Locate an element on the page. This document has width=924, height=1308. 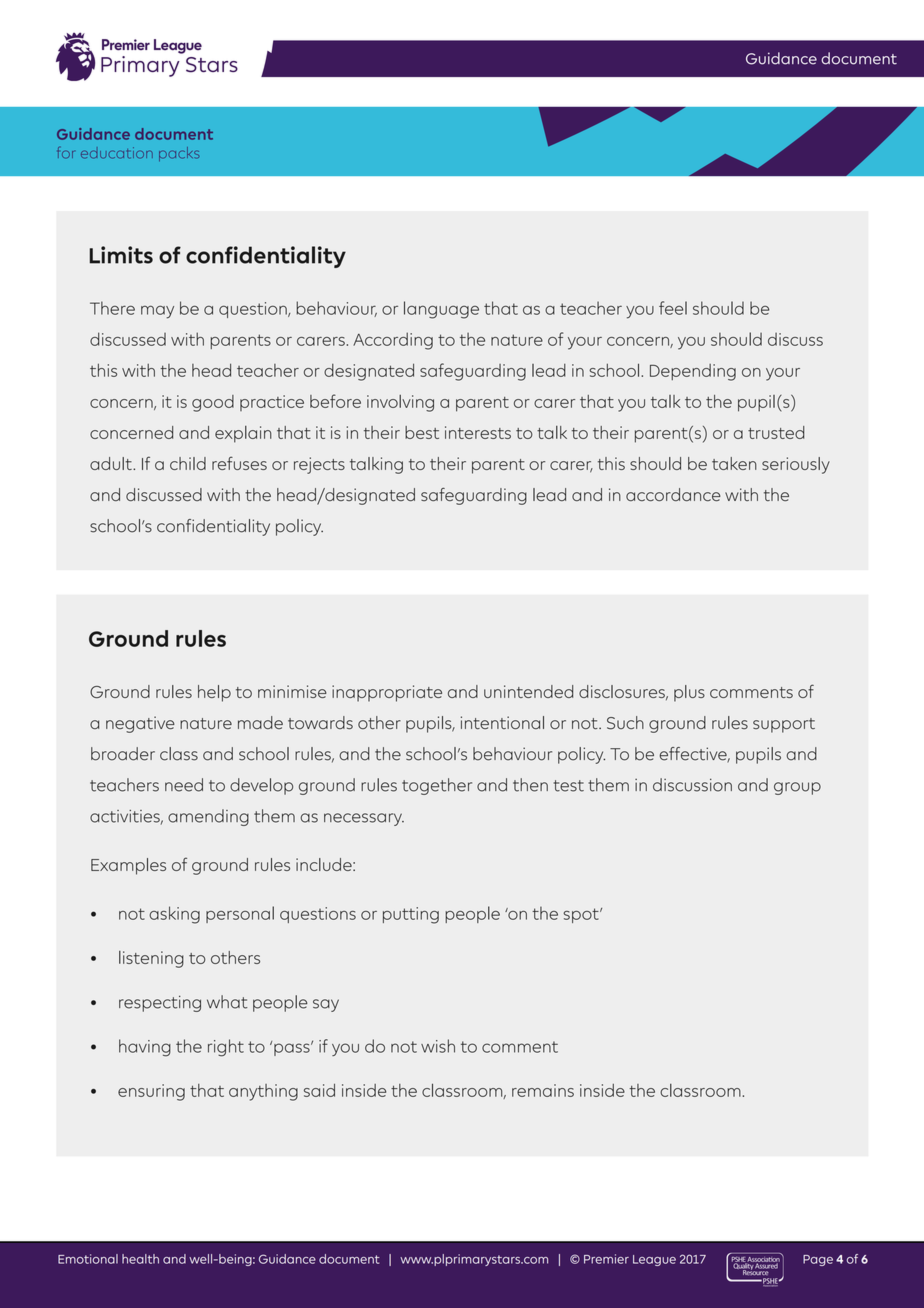
feel is located at coordinates (673, 308).
